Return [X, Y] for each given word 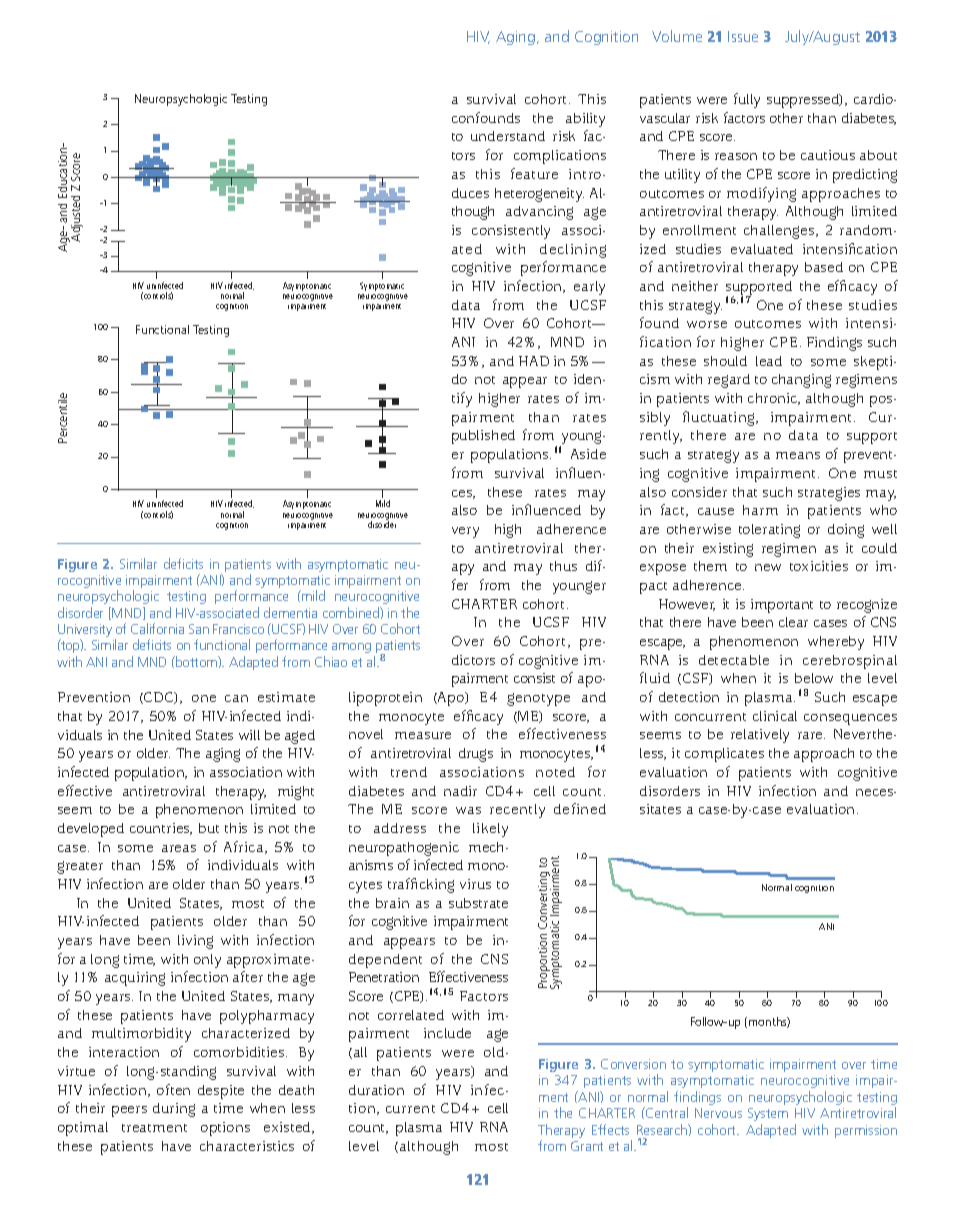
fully [747, 100]
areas [179, 848]
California [157, 628]
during [174, 1110]
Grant [587, 1146]
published [483, 437]
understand [508, 136]
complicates [724, 755]
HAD [534, 361]
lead [769, 361]
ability [585, 120]
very [465, 532]
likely [490, 830]
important [782, 606]
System [768, 1114]
